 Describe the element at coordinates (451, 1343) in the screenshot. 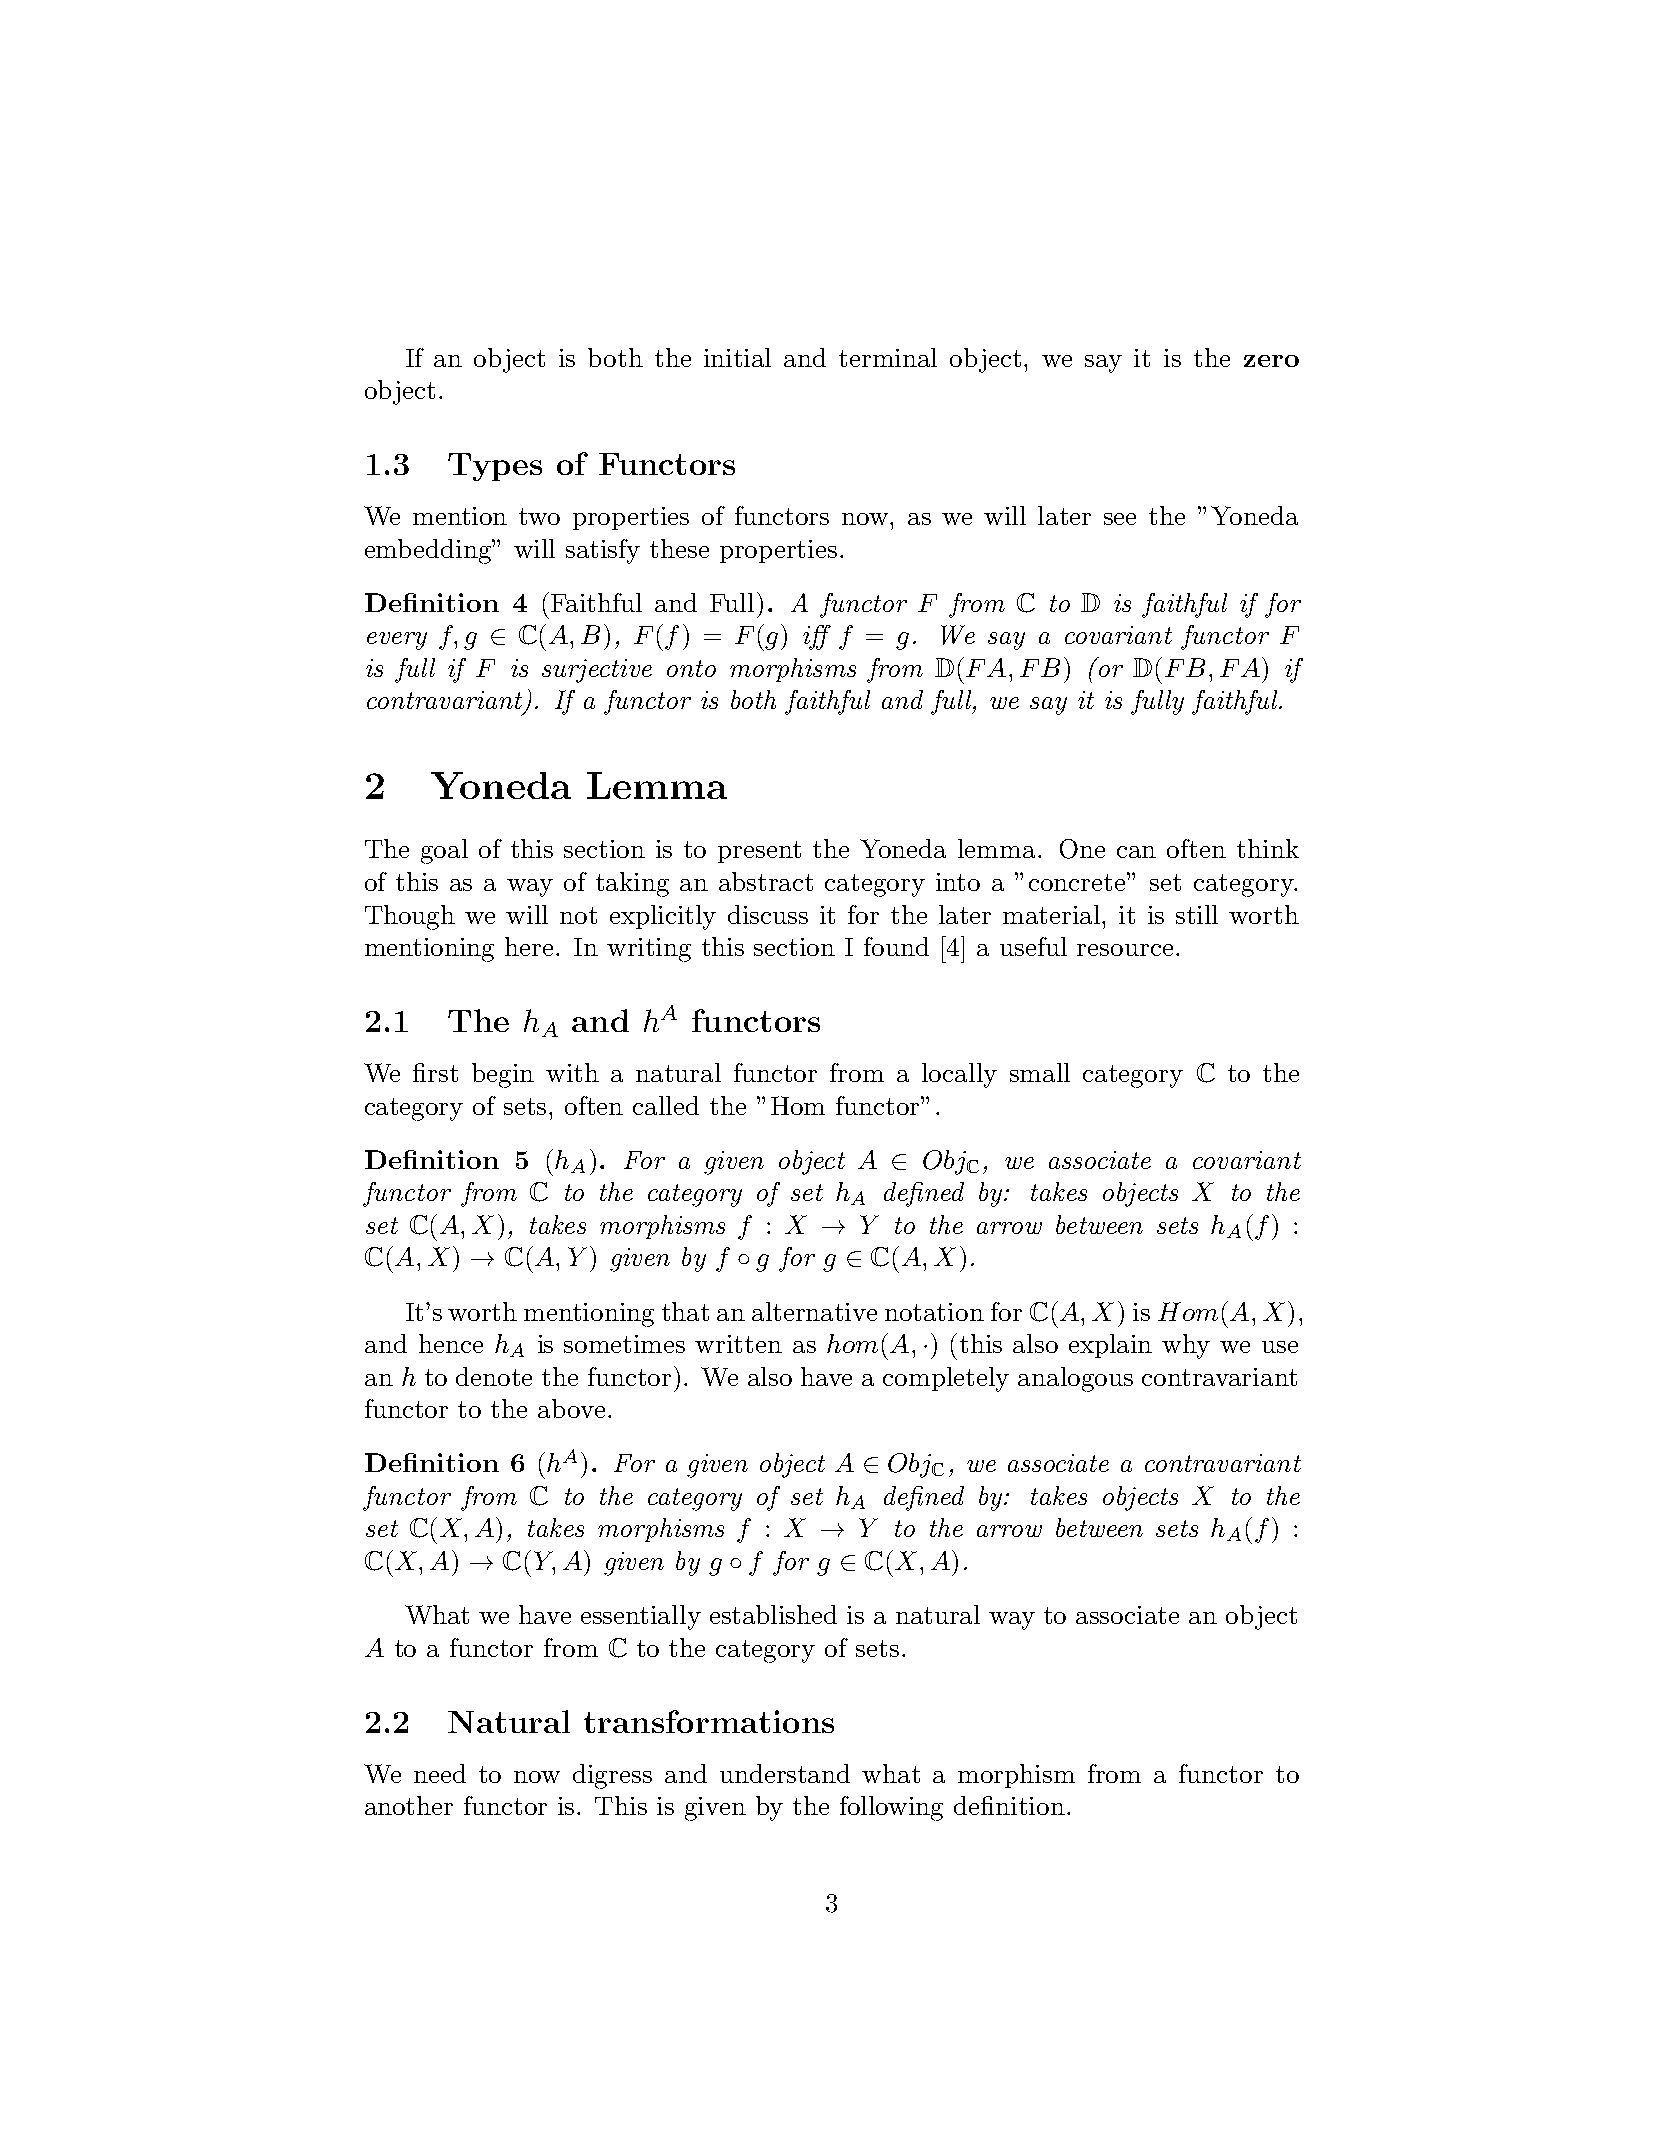

I see `hence` at that location.
